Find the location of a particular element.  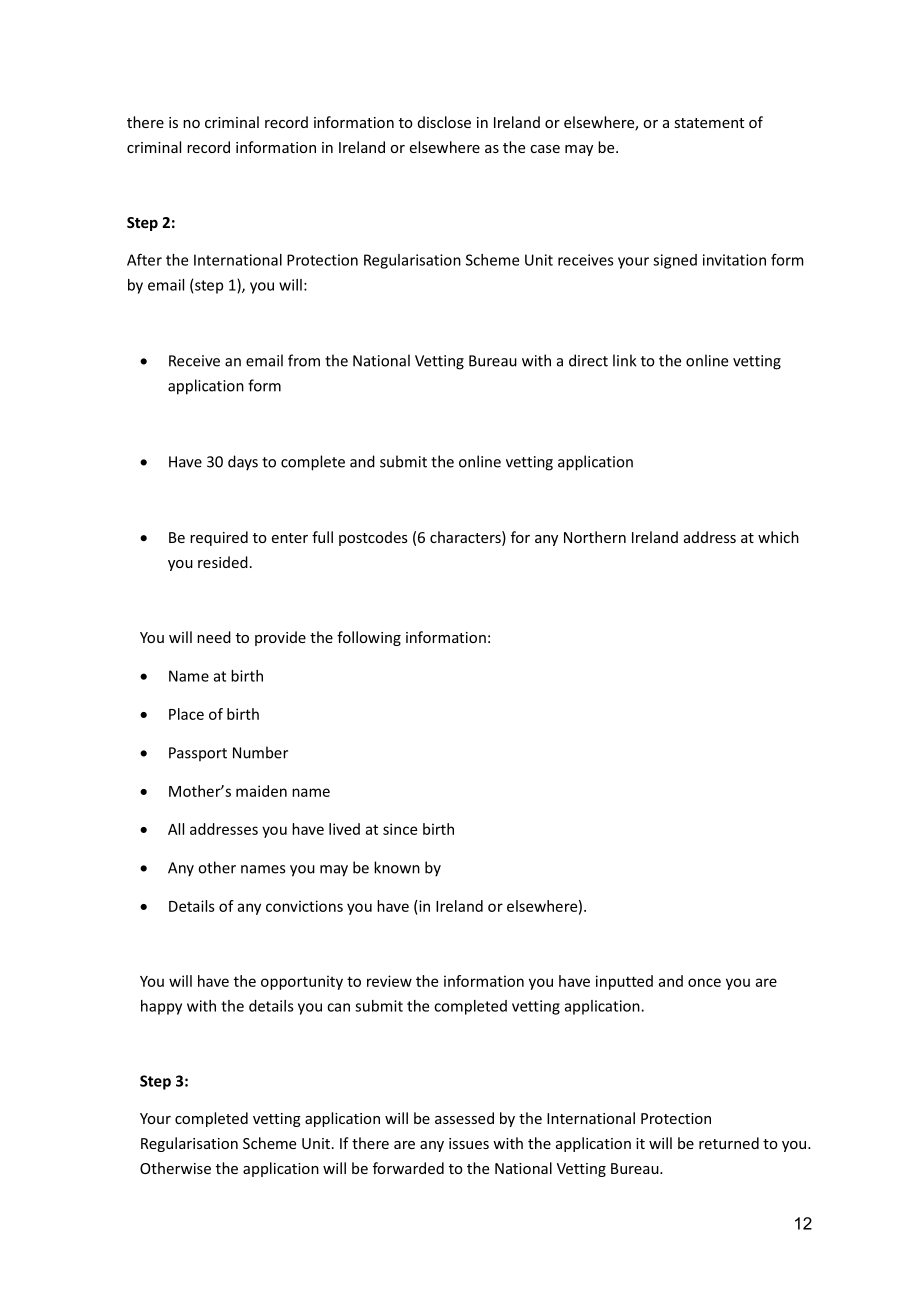

once is located at coordinates (704, 982).
